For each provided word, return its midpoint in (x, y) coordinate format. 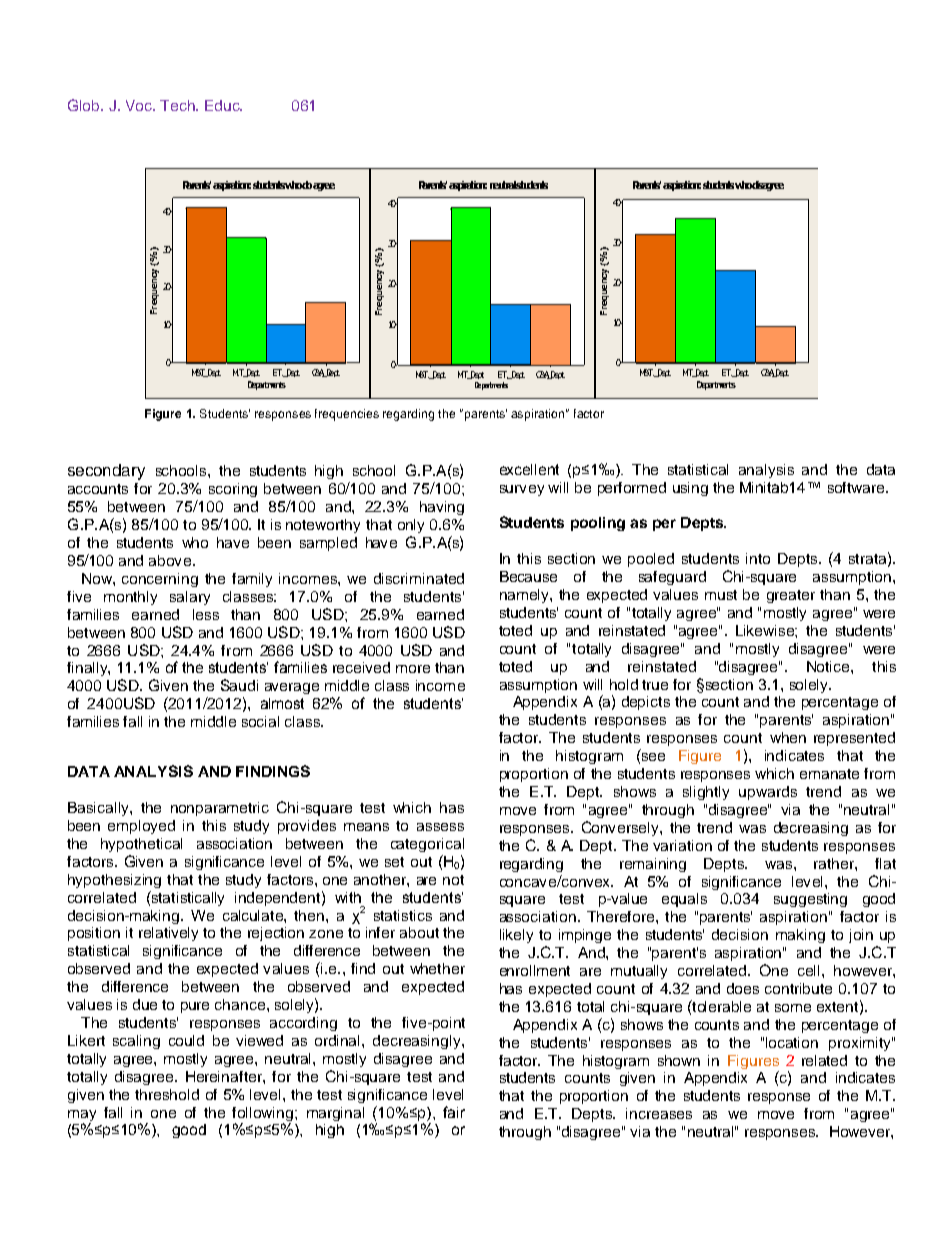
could (186, 1040)
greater (791, 596)
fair (454, 1112)
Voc (140, 105)
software (857, 487)
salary (190, 598)
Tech (178, 105)
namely (525, 596)
